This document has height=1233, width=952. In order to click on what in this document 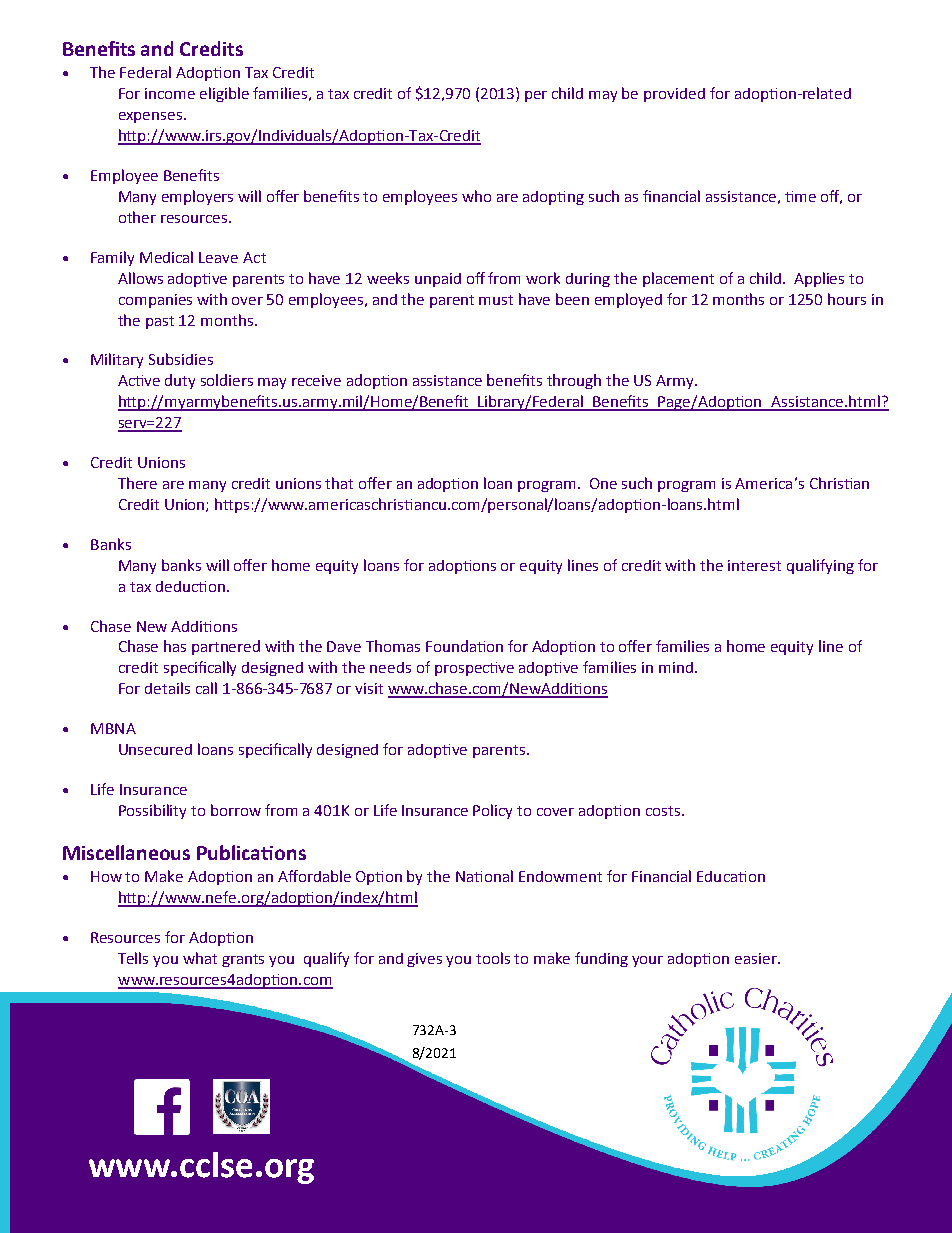, I will do `click(200, 958)`.
